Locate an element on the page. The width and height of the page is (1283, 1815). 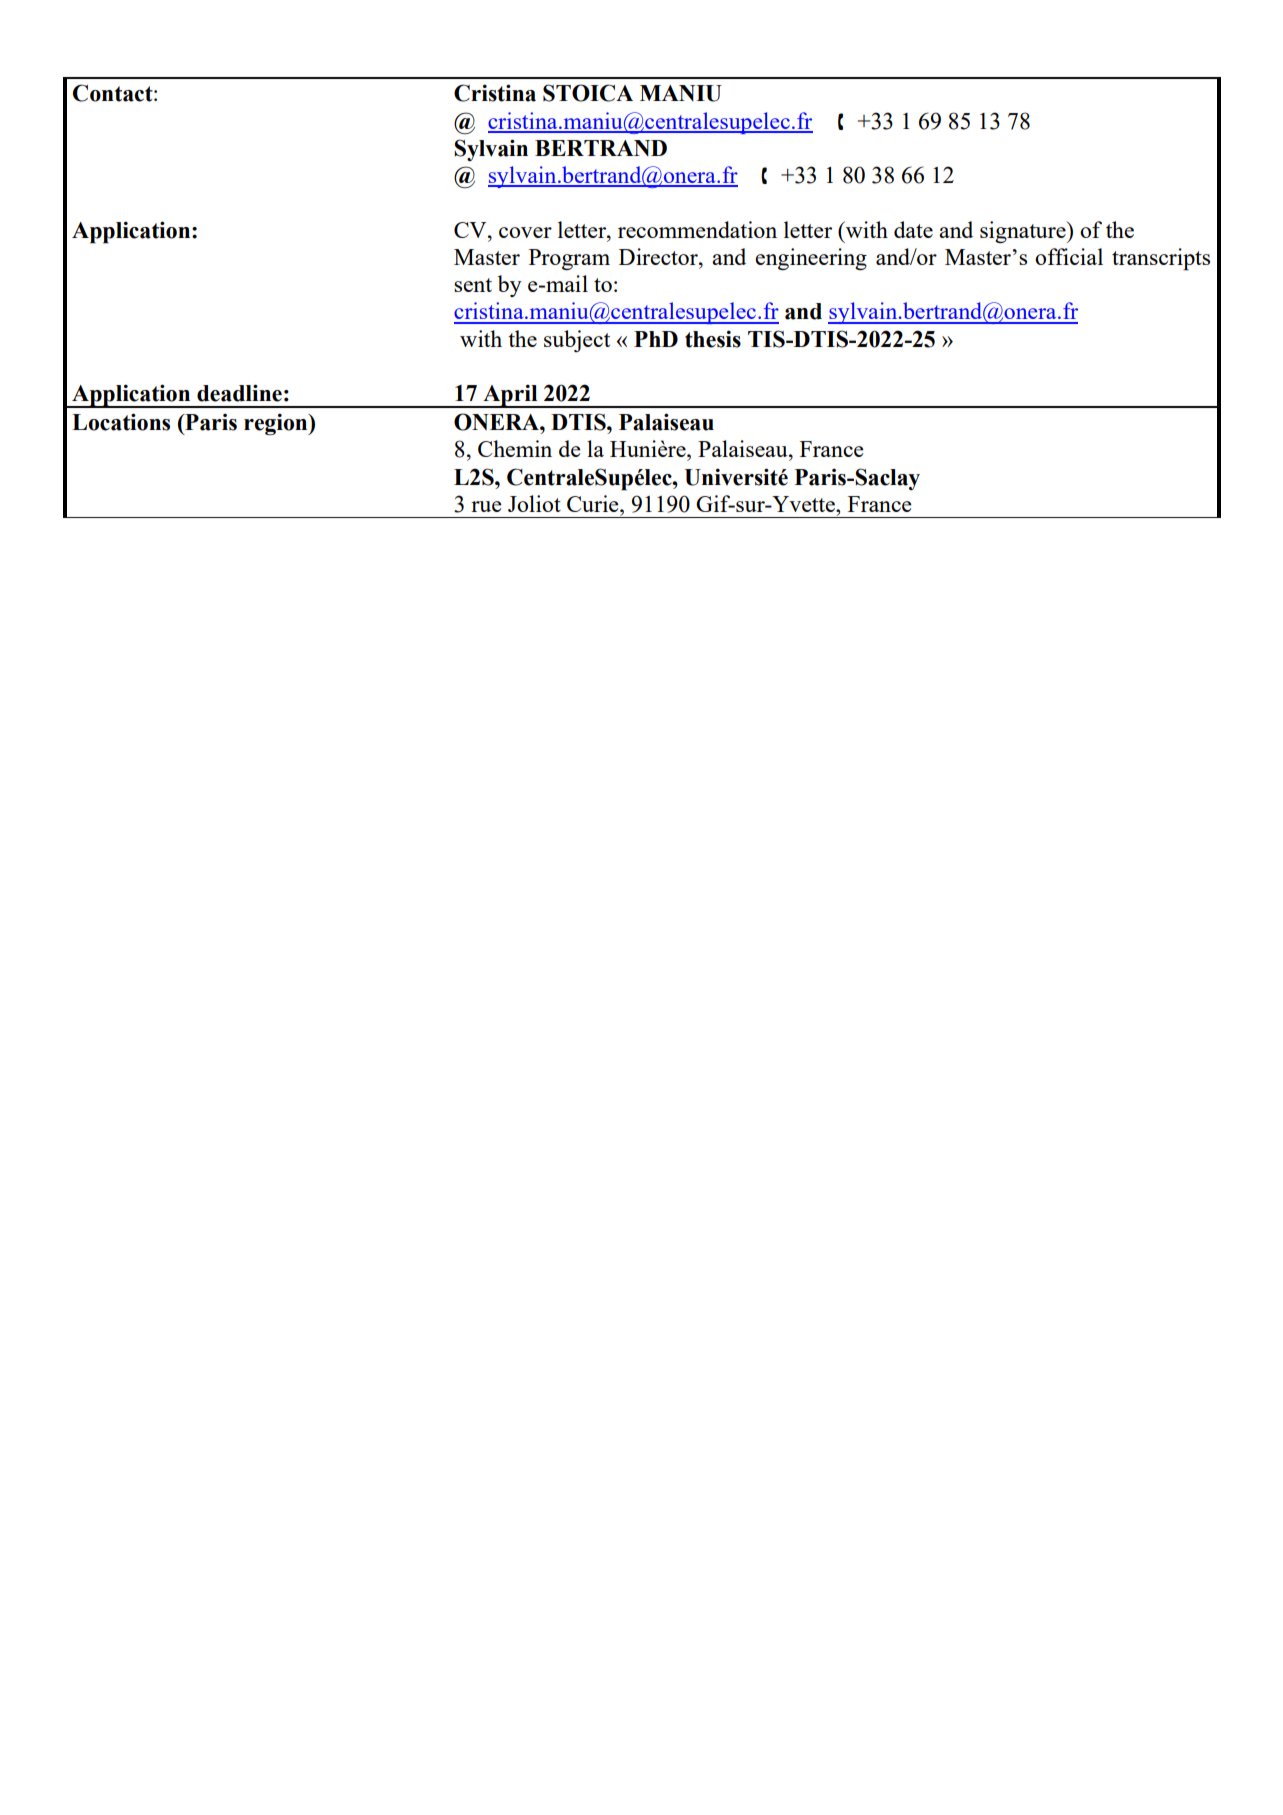
signature is located at coordinates (1024, 232).
